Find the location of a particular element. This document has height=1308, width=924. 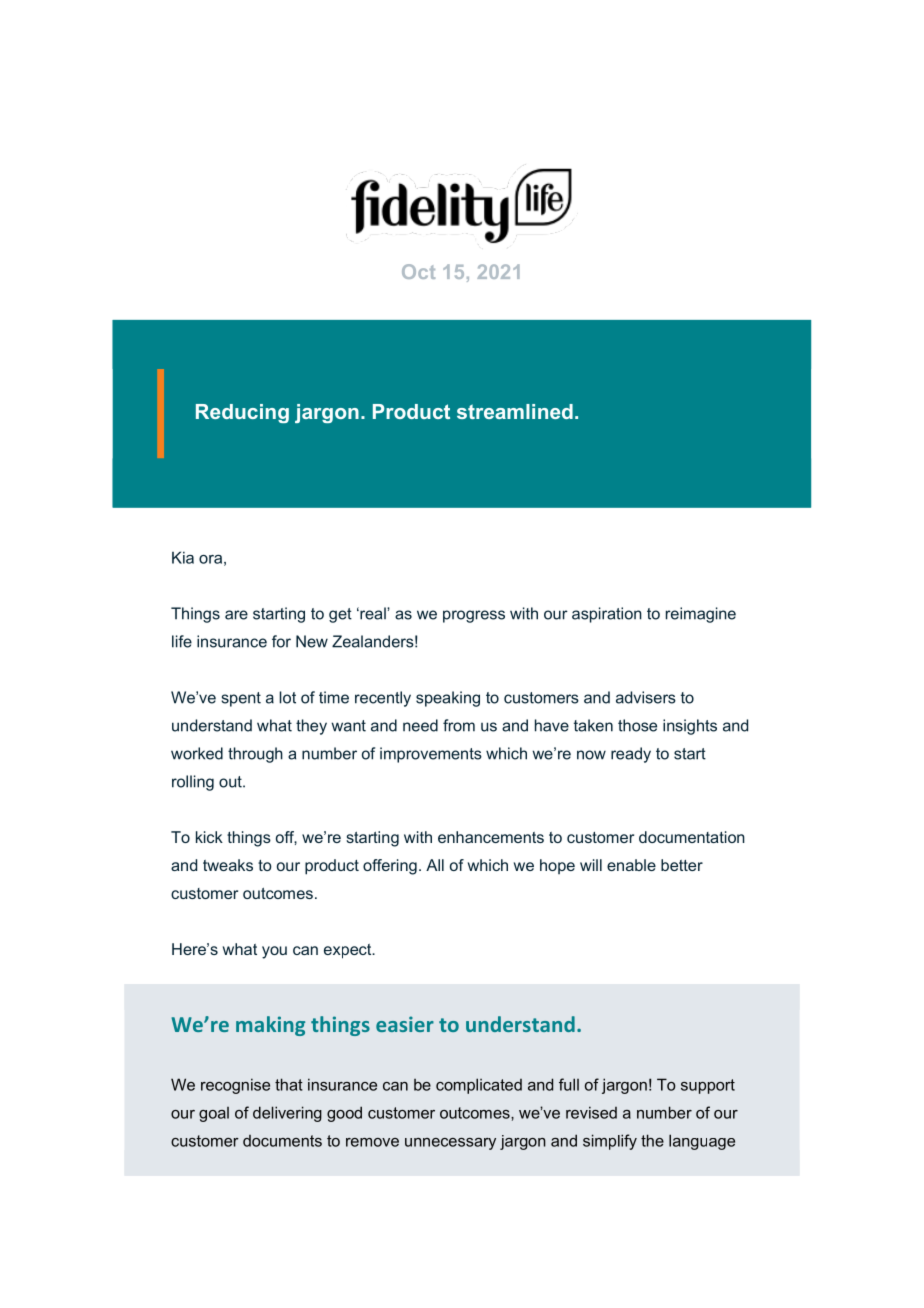

goal is located at coordinates (214, 1114).
